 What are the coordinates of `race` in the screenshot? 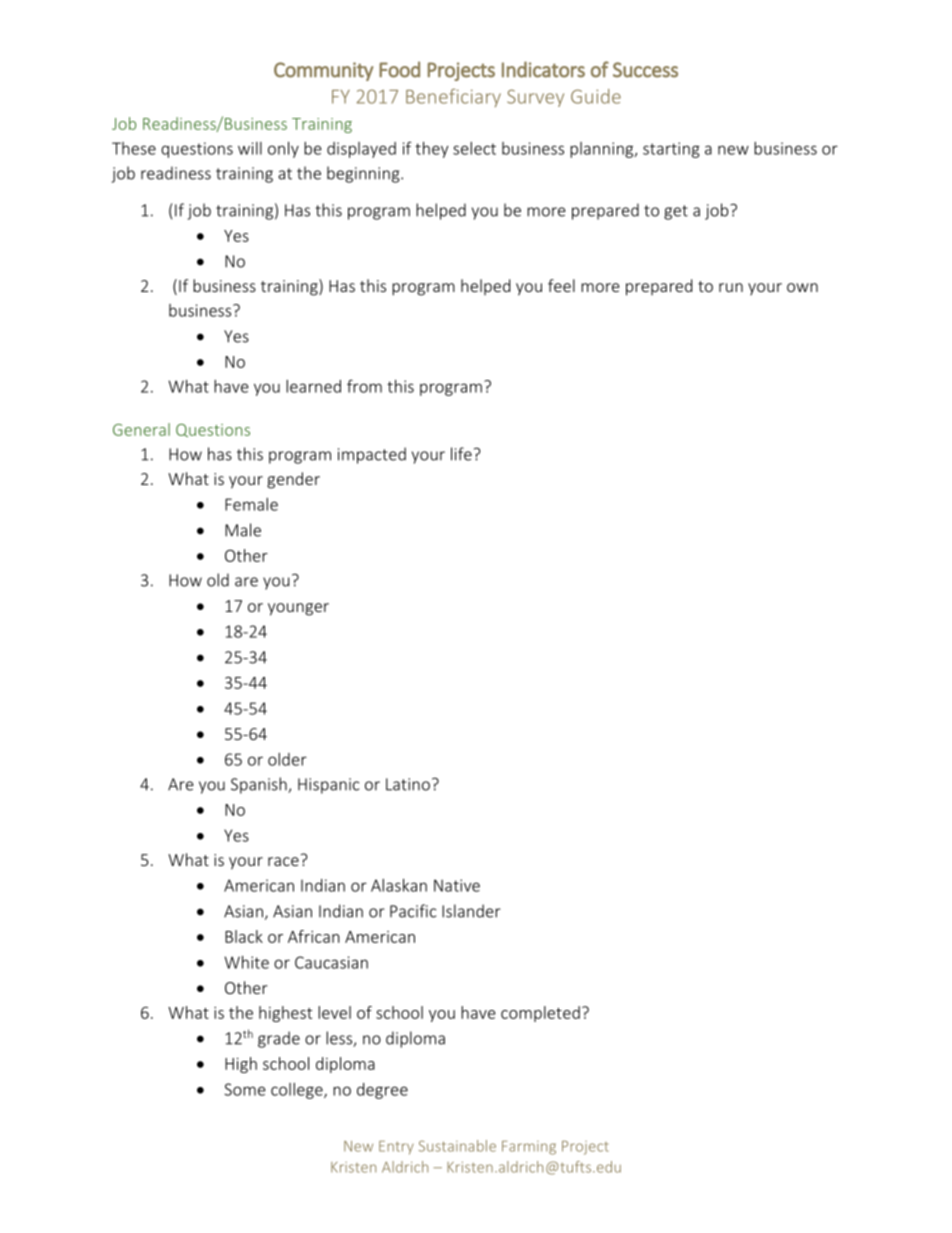 It's located at (283, 861).
